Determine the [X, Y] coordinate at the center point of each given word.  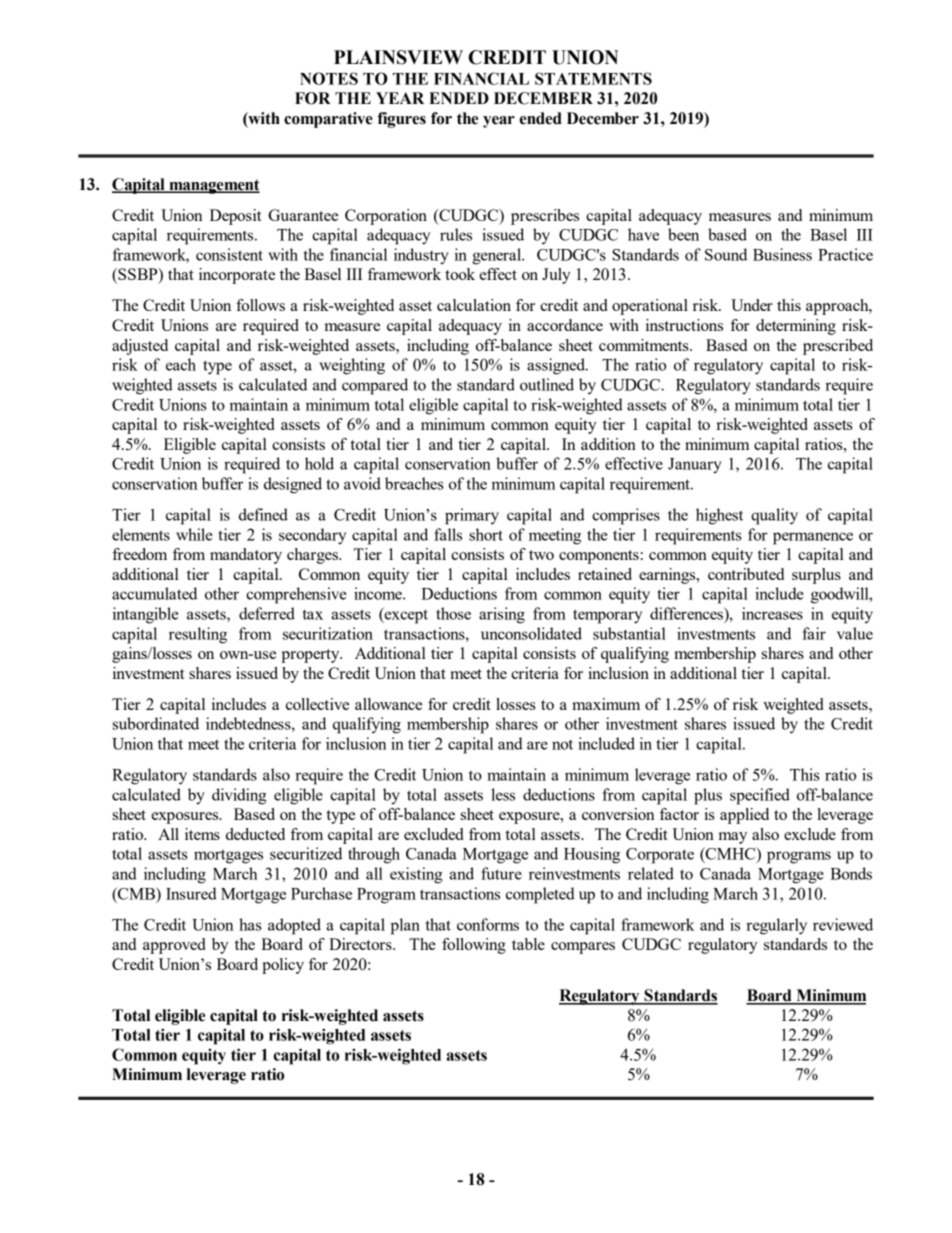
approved [174, 946]
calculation [474, 305]
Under [752, 305]
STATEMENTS [593, 78]
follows [260, 305]
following [474, 946]
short [486, 534]
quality [774, 516]
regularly [776, 926]
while [194, 534]
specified [760, 796]
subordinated [156, 723]
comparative [328, 120]
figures [401, 120]
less [503, 794]
